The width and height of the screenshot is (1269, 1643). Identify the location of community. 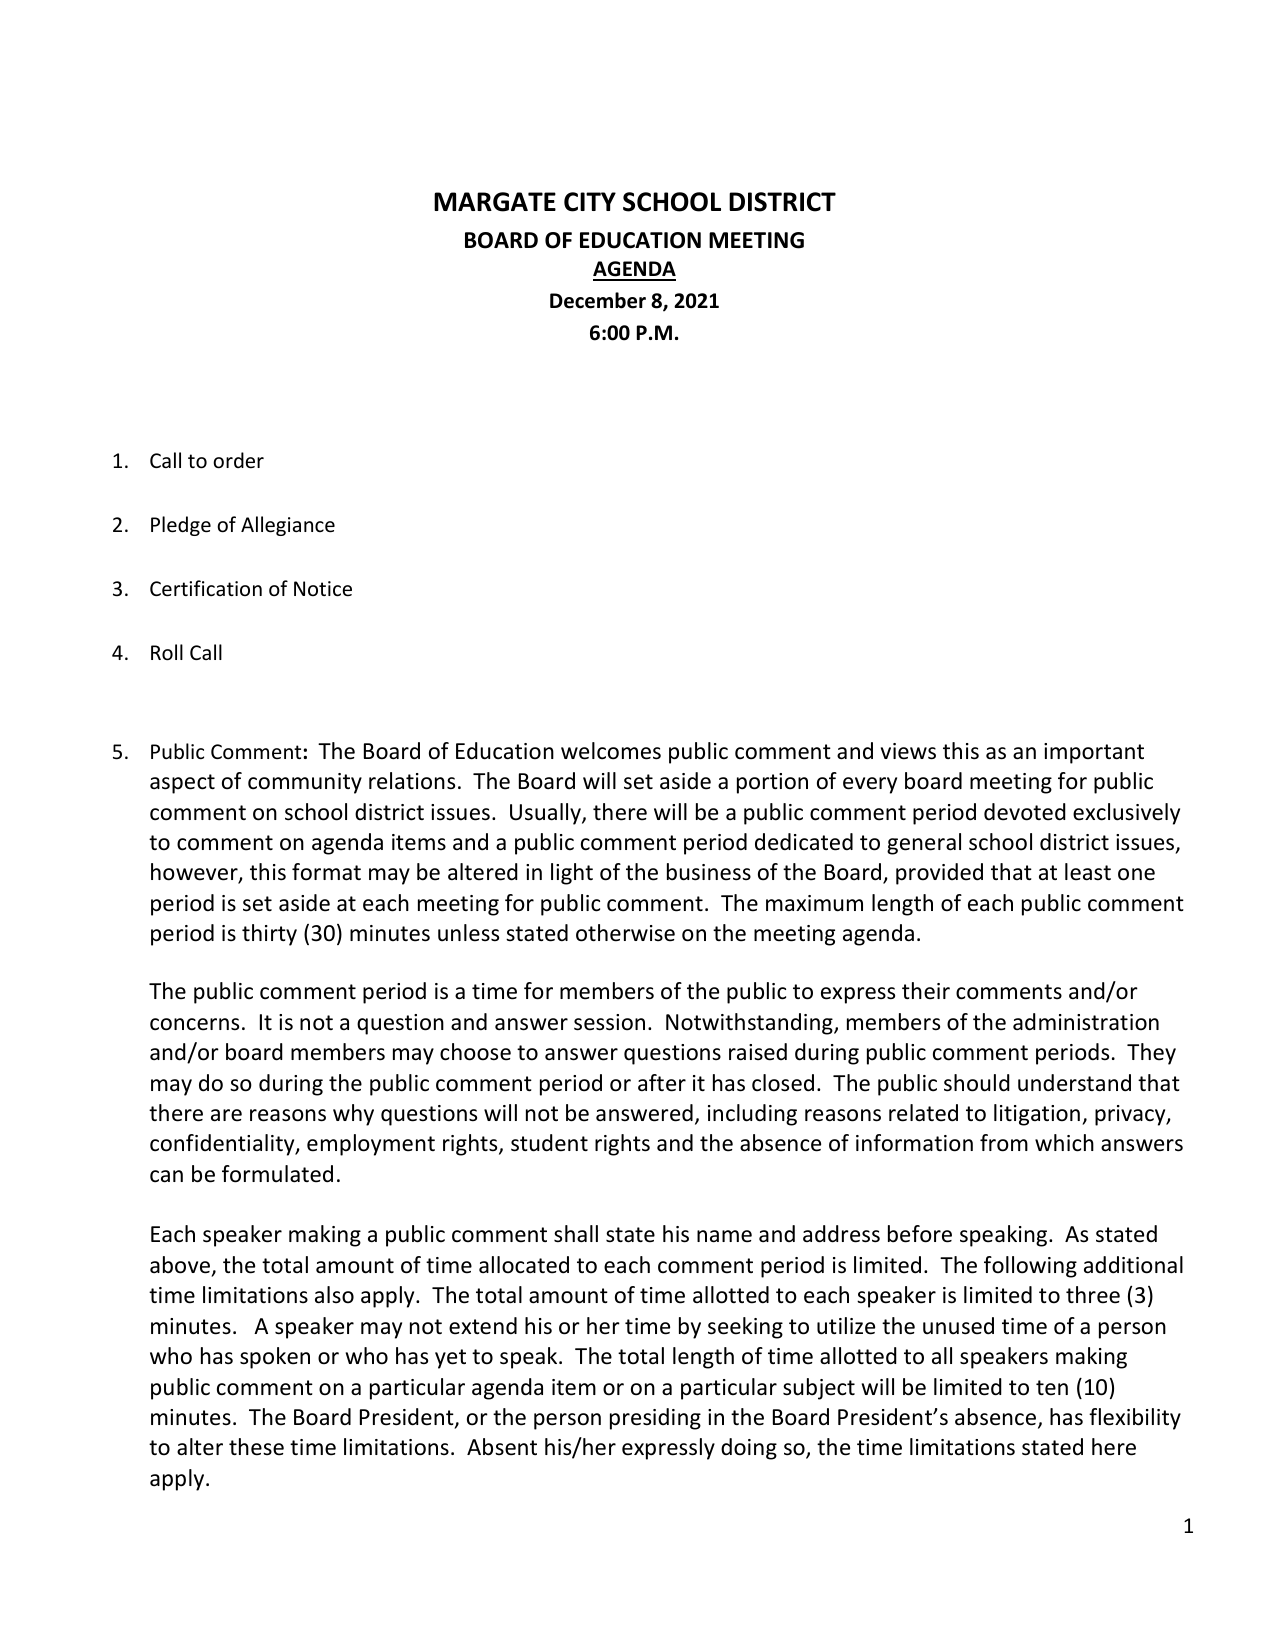
(305, 783).
